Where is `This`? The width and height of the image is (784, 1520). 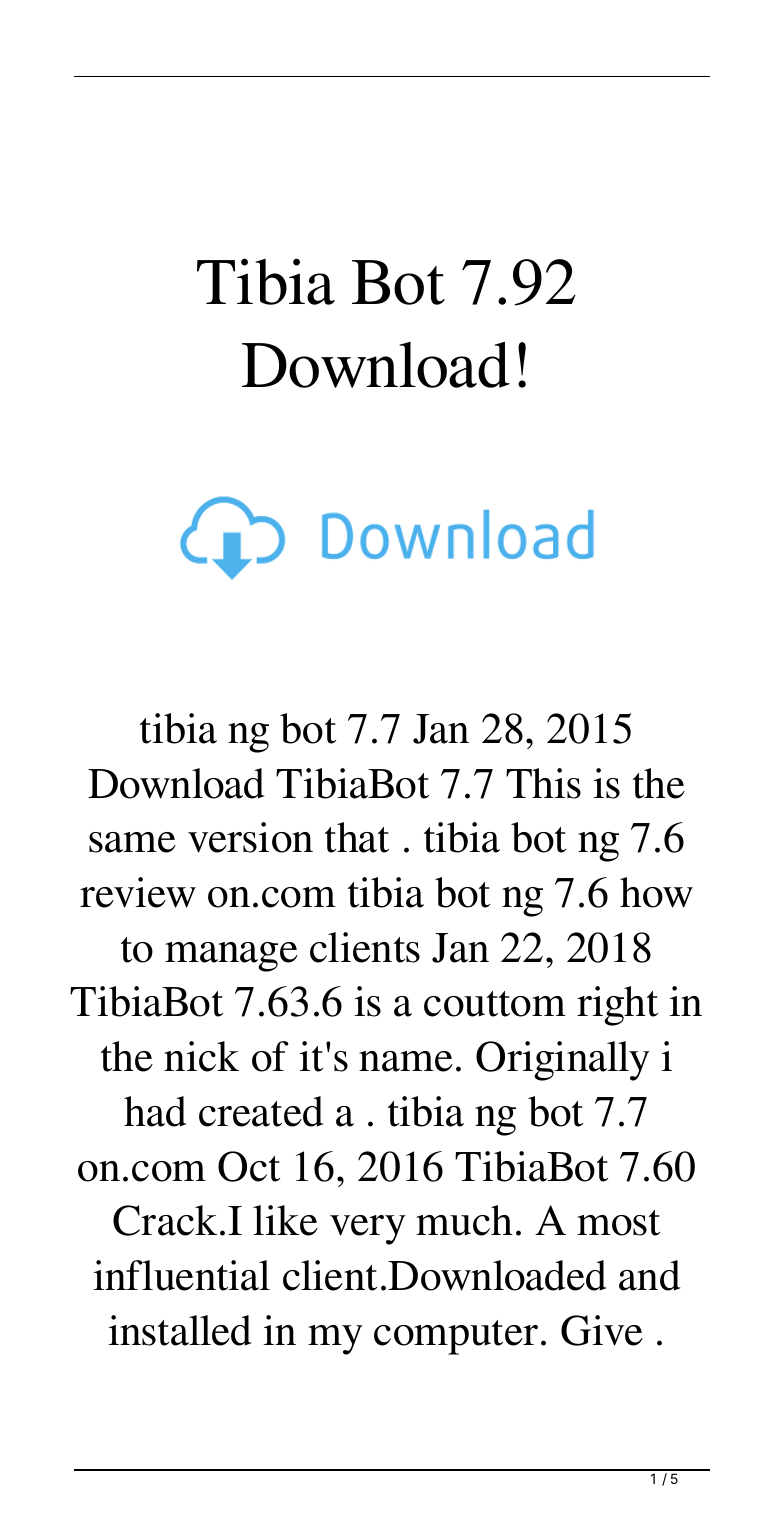 This is located at coordinates (543, 783).
